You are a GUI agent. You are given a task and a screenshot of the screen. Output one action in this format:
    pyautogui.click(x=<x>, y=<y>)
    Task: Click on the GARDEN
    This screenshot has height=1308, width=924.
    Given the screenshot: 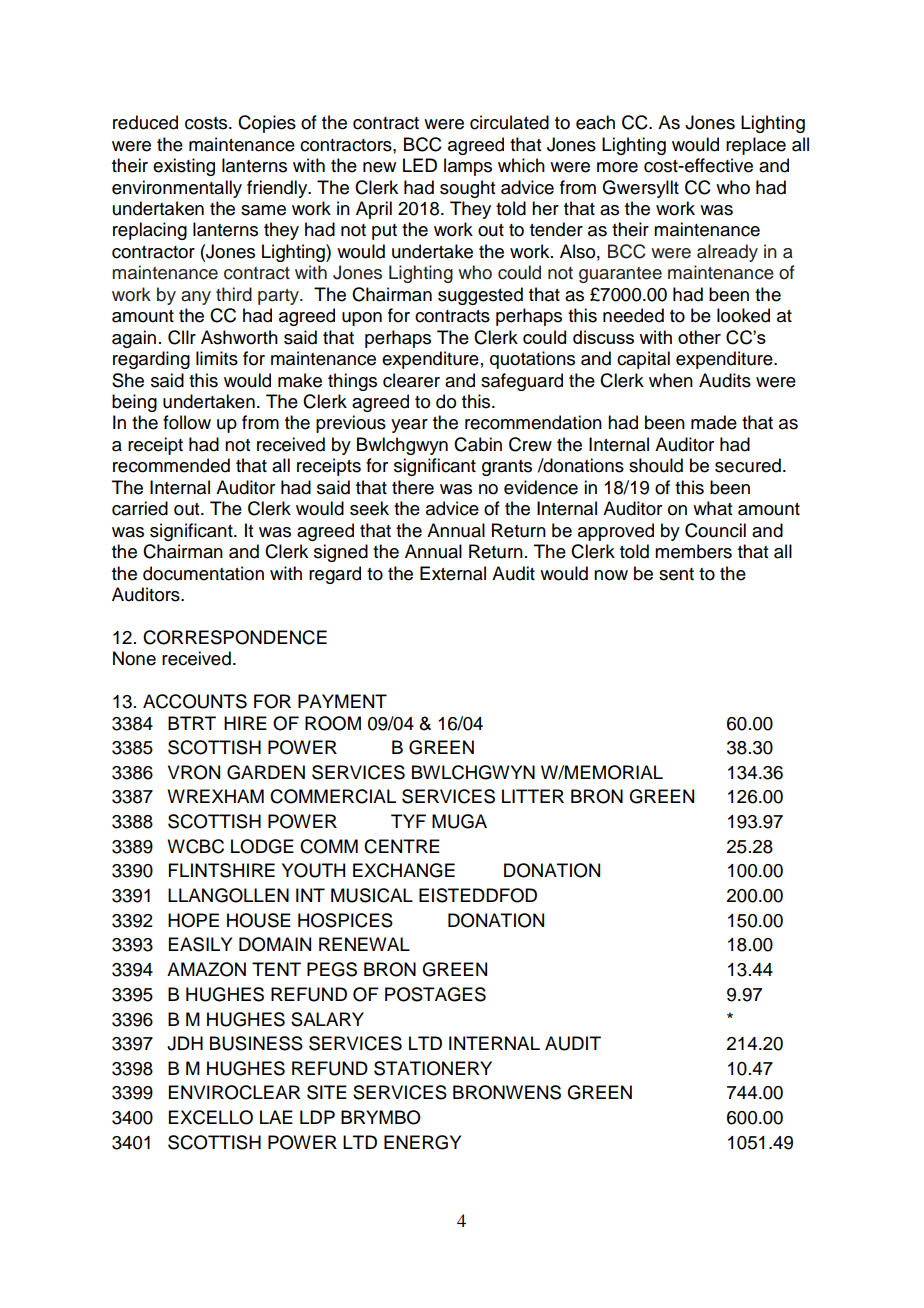 What is the action you would take?
    pyautogui.click(x=266, y=772)
